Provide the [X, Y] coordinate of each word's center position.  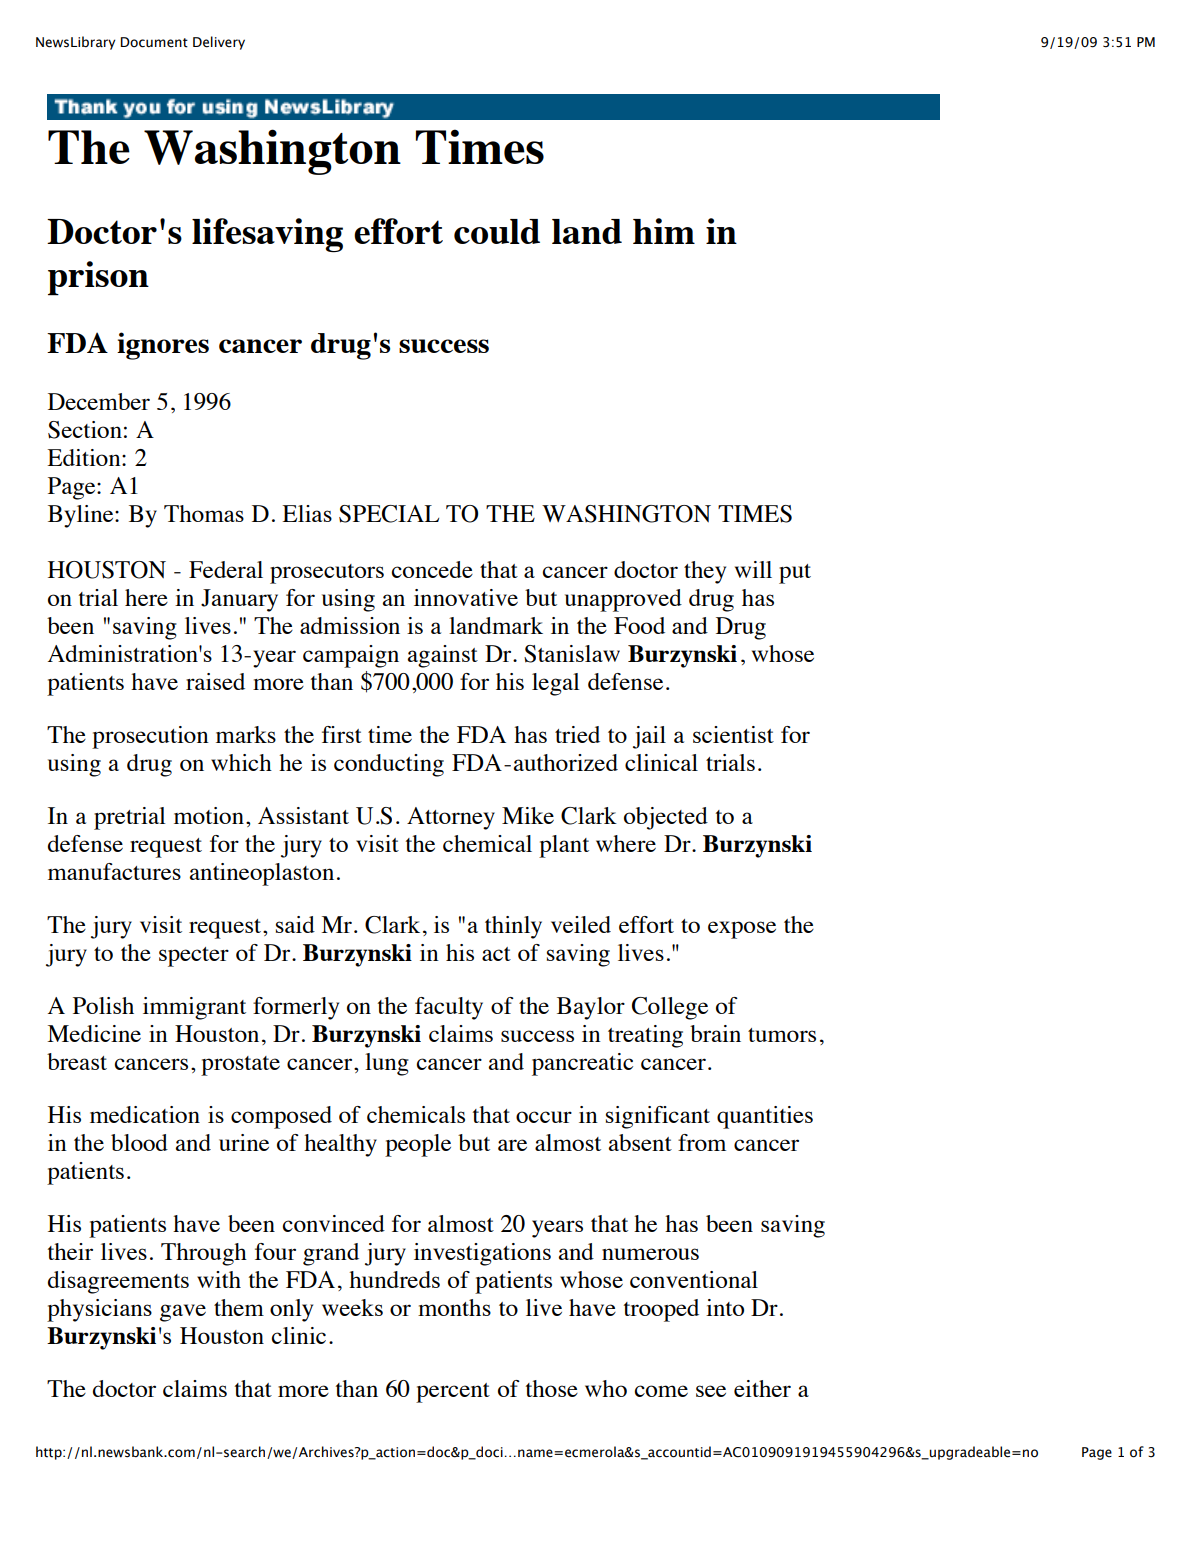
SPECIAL [389, 514]
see [711, 1391]
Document [154, 42]
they [705, 572]
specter [194, 957]
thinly [513, 927]
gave [183, 1313]
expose [742, 930]
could [497, 231]
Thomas [204, 513]
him [664, 231]
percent [453, 1393]
